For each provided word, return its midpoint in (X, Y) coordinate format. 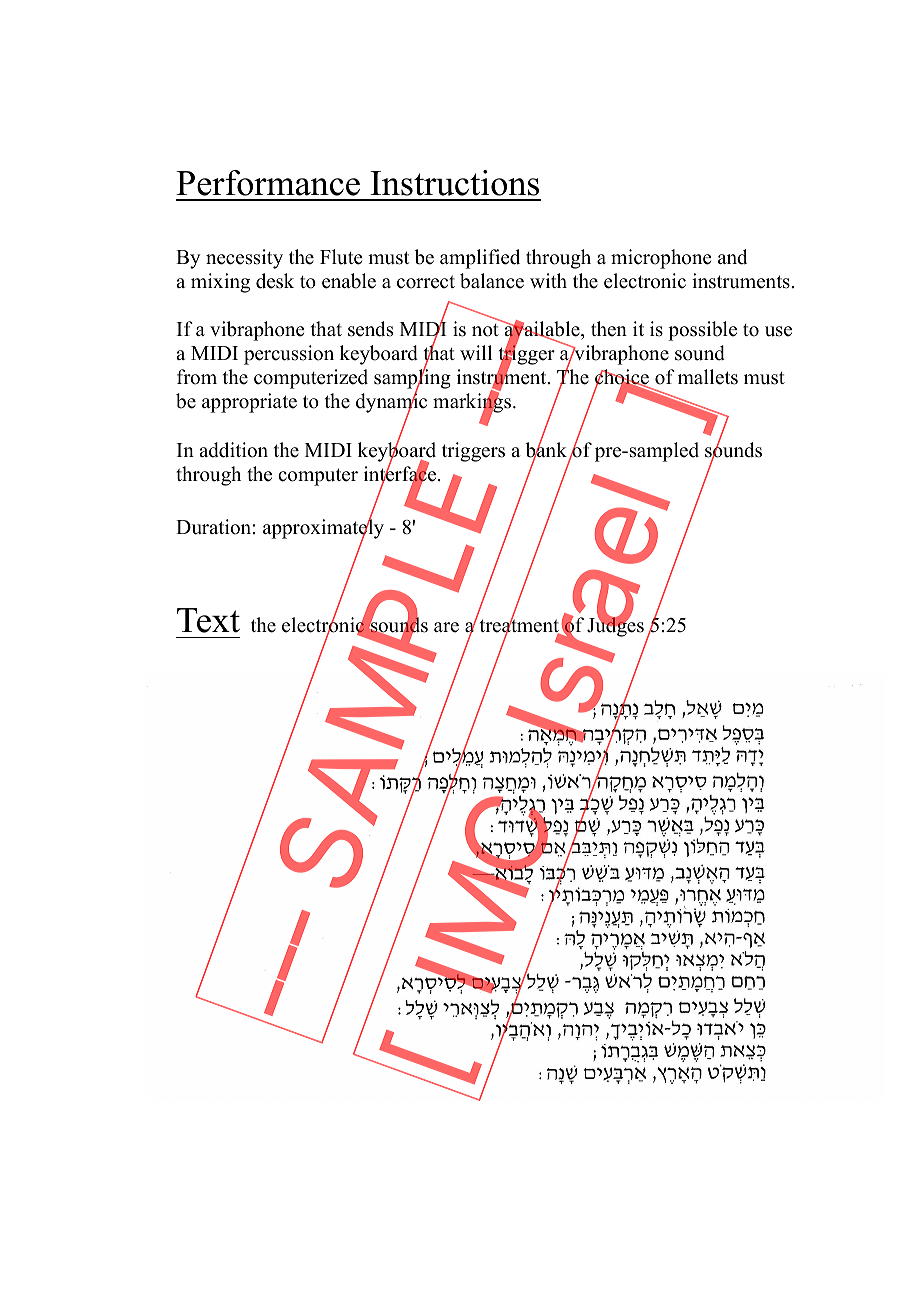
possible (702, 331)
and (732, 257)
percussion (289, 355)
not (485, 330)
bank (546, 450)
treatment (521, 626)
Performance (268, 183)
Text (208, 620)
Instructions (454, 183)
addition (233, 450)
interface (401, 474)
